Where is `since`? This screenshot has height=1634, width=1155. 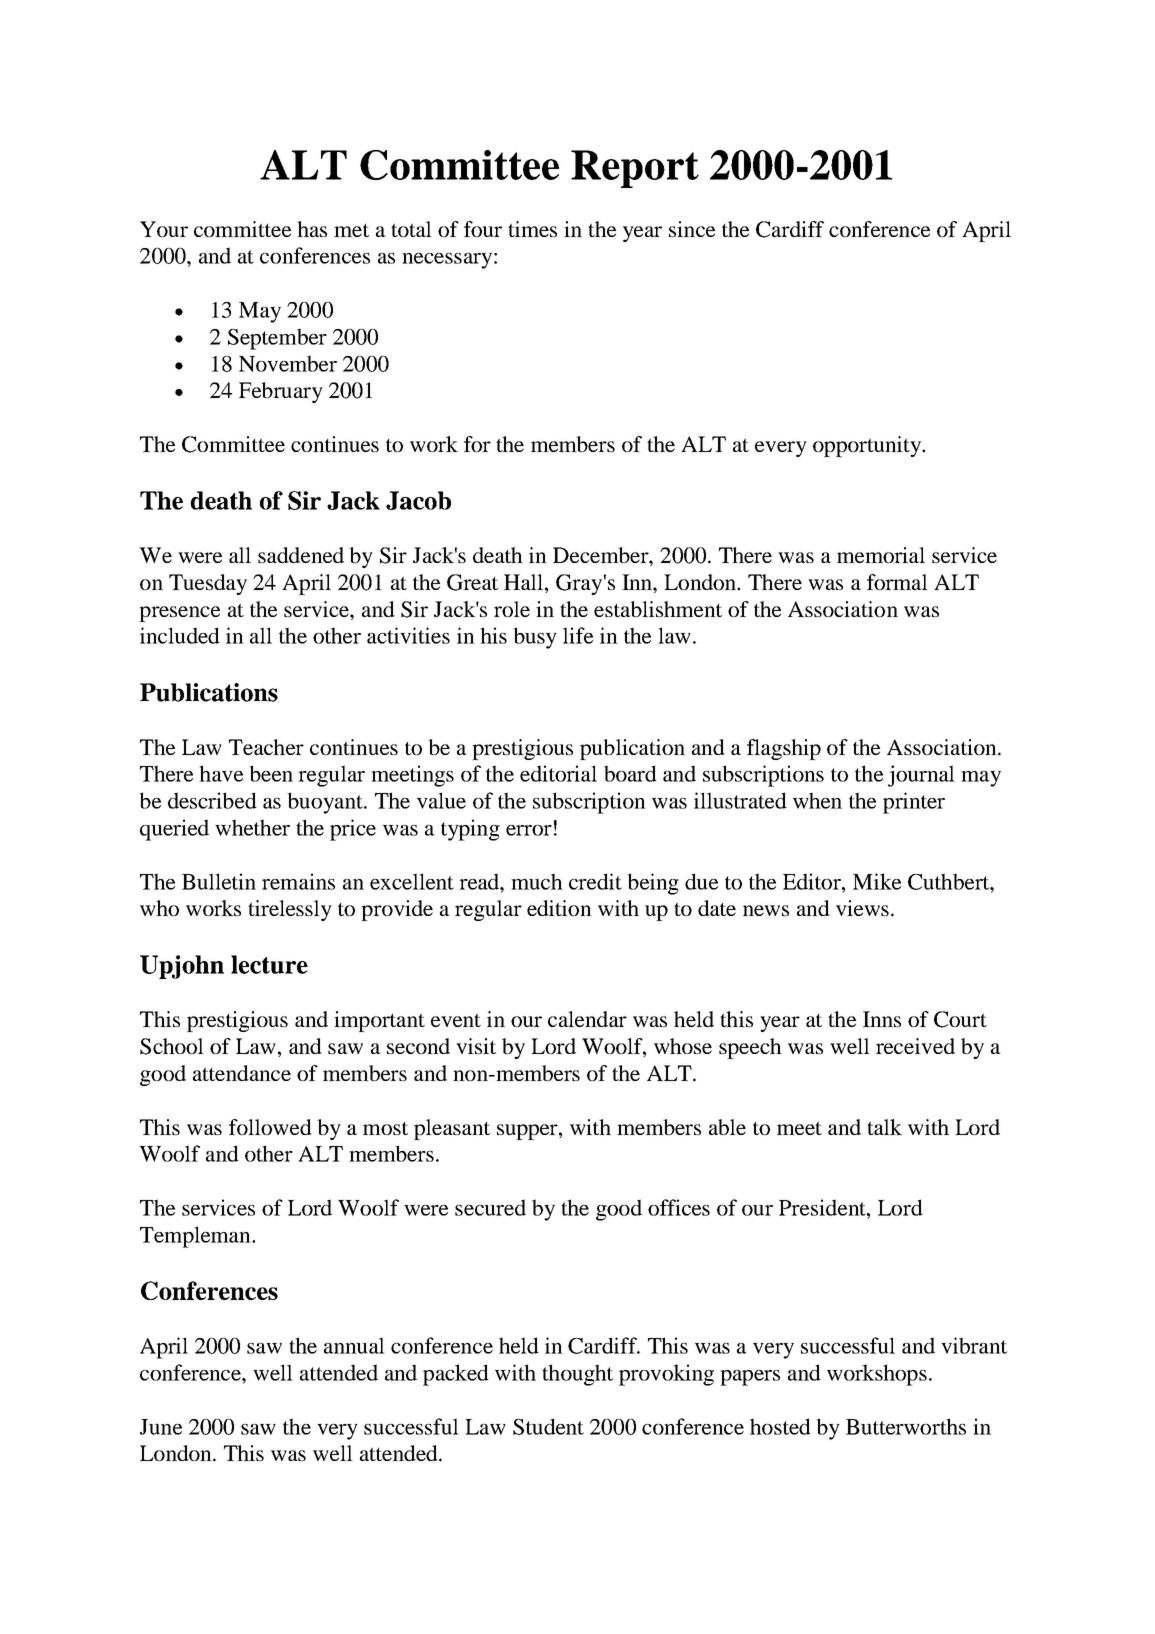 since is located at coordinates (692, 229).
